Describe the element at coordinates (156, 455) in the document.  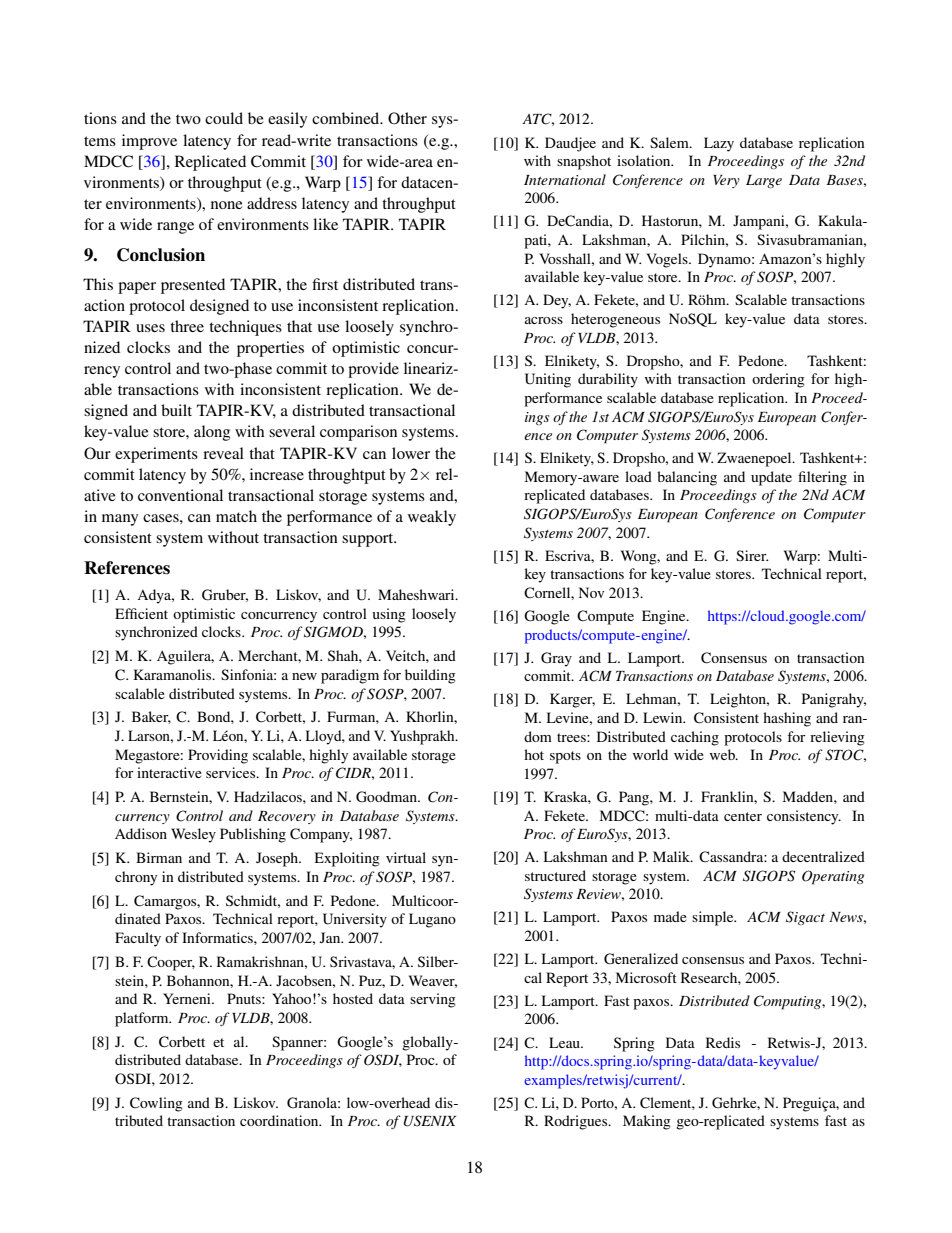
I see `experiments` at that location.
